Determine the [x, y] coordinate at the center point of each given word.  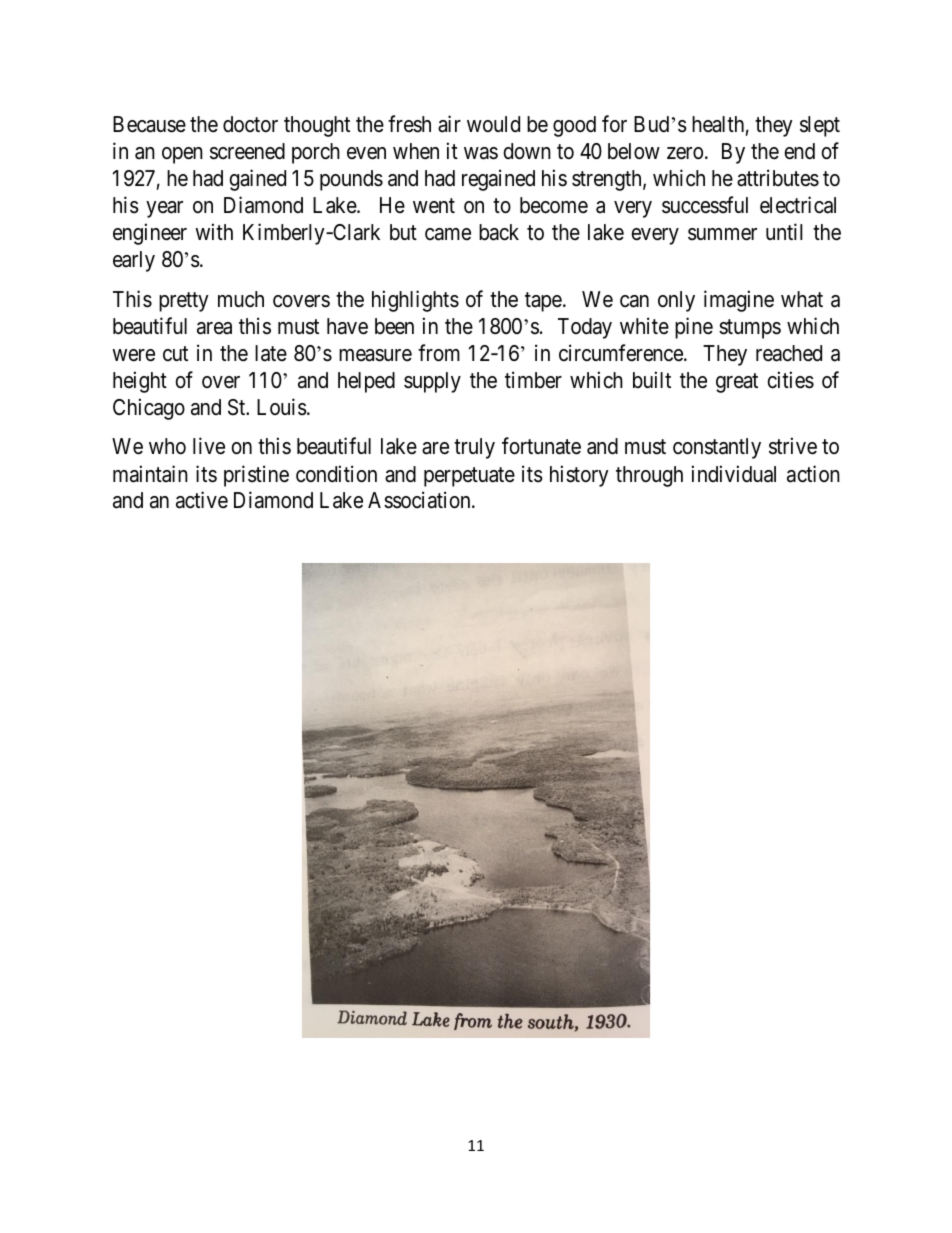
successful [705, 205]
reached [789, 353]
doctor [250, 124]
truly [474, 448]
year [164, 209]
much [241, 299]
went [434, 206]
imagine [739, 301]
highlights [415, 301]
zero [685, 153]
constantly [717, 448]
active [202, 500]
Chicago [149, 409]
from [439, 353]
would [493, 124]
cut [175, 354]
